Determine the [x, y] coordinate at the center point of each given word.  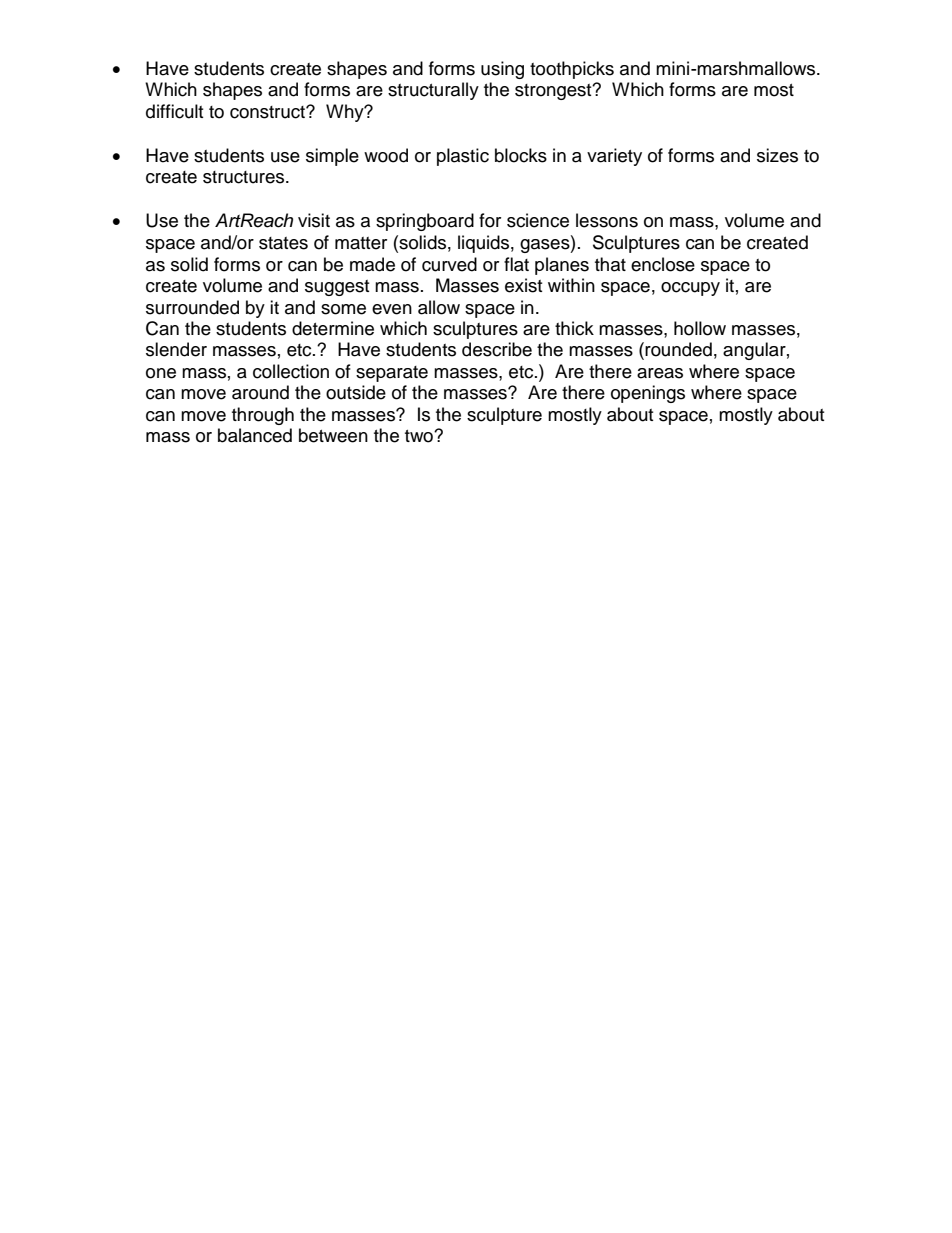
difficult [174, 111]
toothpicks [572, 70]
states [283, 243]
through [263, 416]
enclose [663, 264]
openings [648, 394]
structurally [433, 91]
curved [449, 264]
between [333, 435]
